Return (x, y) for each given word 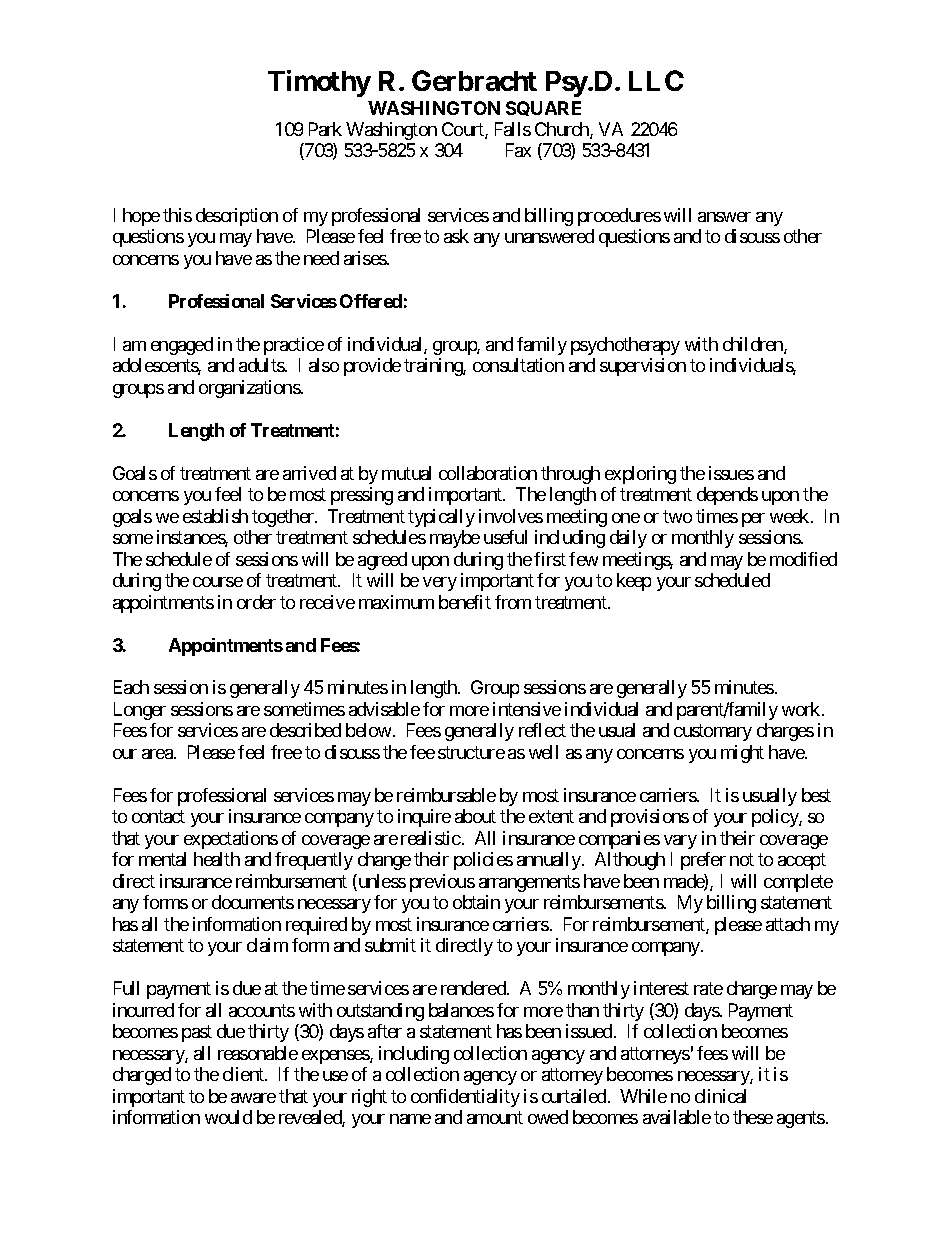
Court (464, 130)
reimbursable (446, 795)
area (158, 754)
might (742, 754)
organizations (250, 389)
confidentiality (465, 1098)
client (244, 1074)
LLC (656, 80)
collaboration (488, 473)
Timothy (319, 83)
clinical (720, 1096)
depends (727, 496)
